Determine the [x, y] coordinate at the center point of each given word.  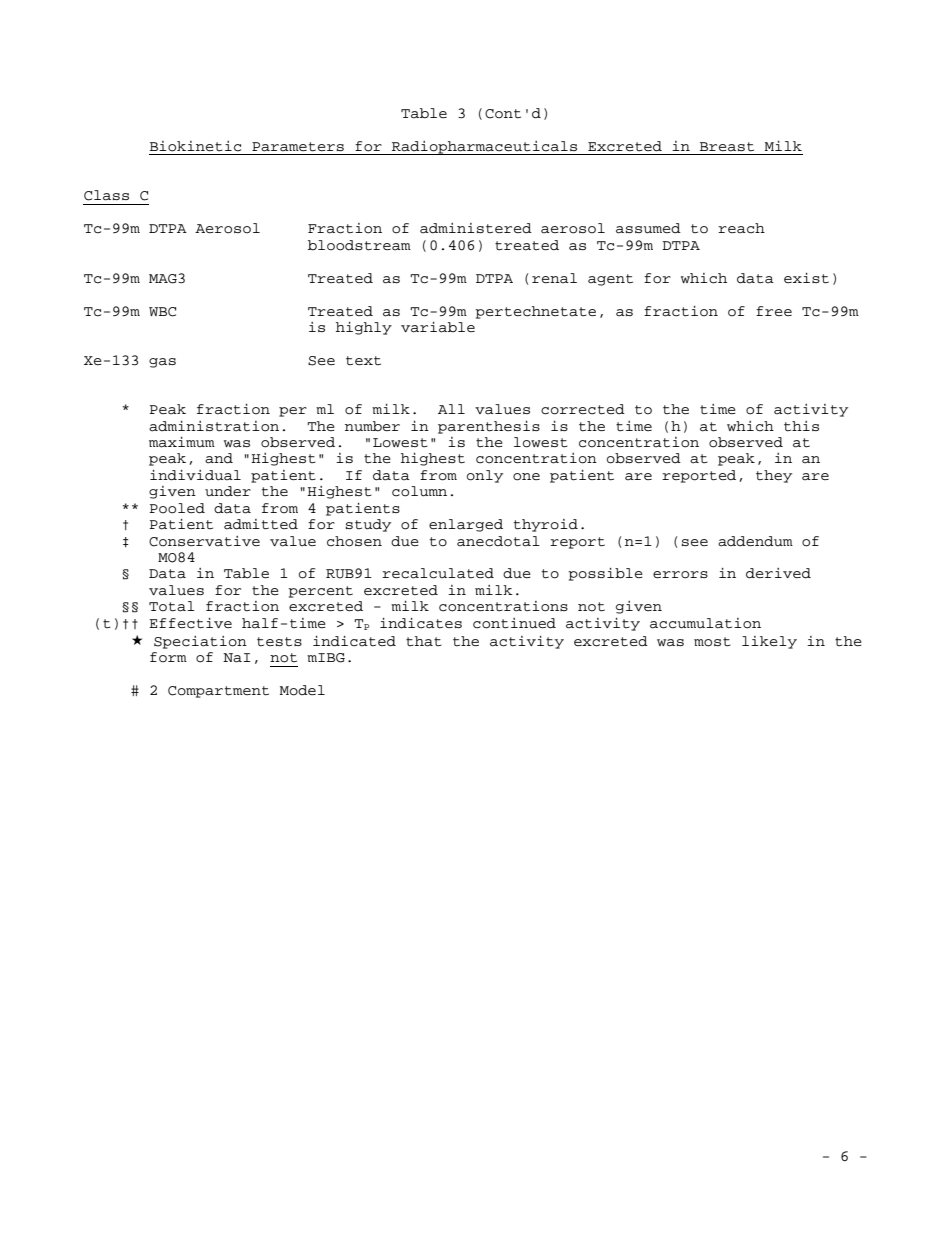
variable [438, 327]
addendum [755, 541]
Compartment [218, 692]
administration [214, 426]
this [801, 426]
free [774, 311]
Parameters [298, 147]
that [424, 641]
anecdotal [498, 541]
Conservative [204, 541]
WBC [162, 312]
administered [476, 228]
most [712, 642]
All [451, 409]
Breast [727, 147]
